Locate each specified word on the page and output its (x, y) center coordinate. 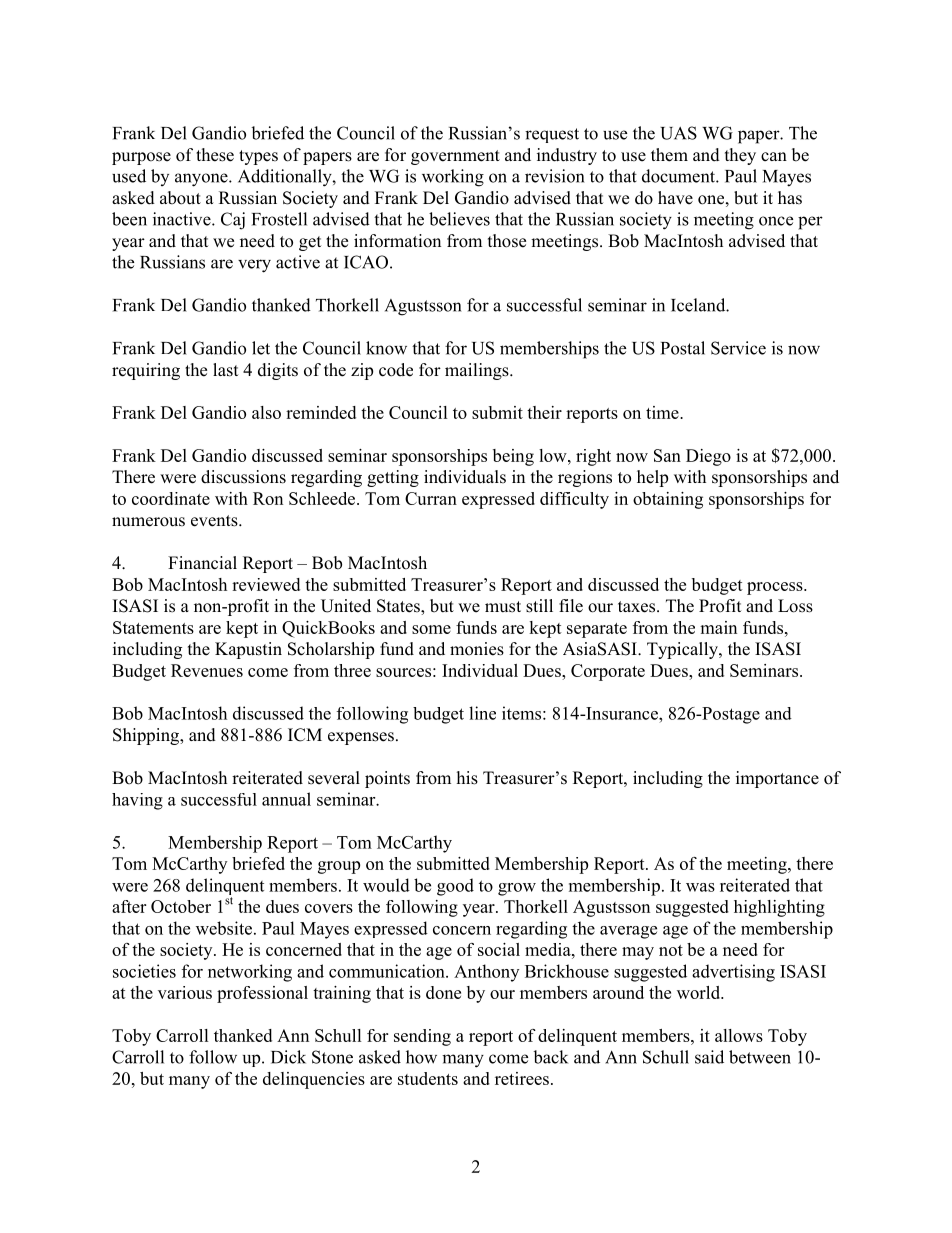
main (718, 627)
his (467, 778)
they (740, 156)
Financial (202, 563)
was (700, 887)
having (137, 801)
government (455, 157)
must (503, 607)
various (185, 992)
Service (738, 348)
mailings (478, 371)
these (215, 155)
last (225, 370)
